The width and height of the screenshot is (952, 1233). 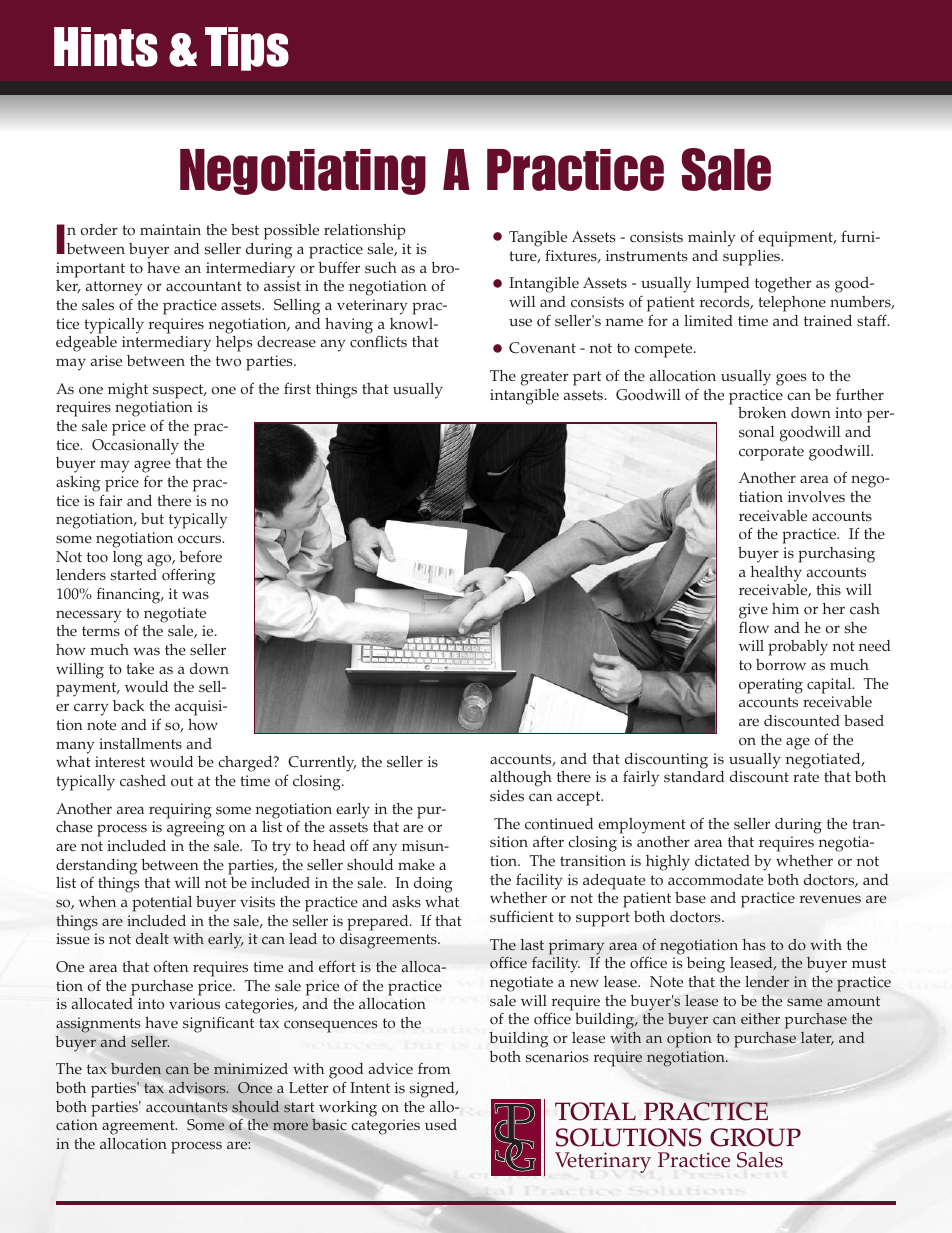 What do you see at coordinates (783, 285) in the screenshot?
I see `together` at bounding box center [783, 285].
